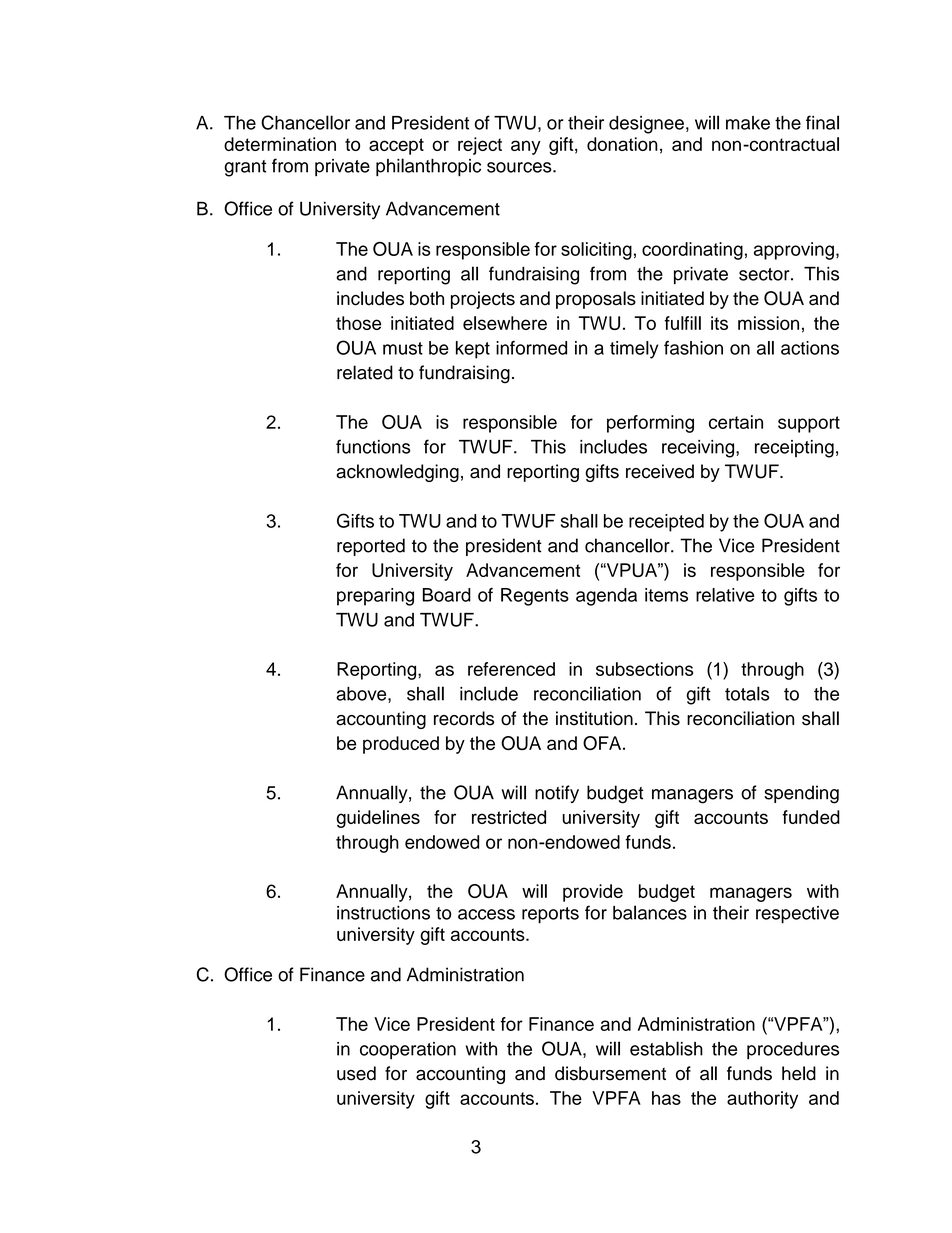 Image resolution: width=952 pixels, height=1233 pixels. Describe the element at coordinates (375, 597) in the screenshot. I see `preparing` at that location.
